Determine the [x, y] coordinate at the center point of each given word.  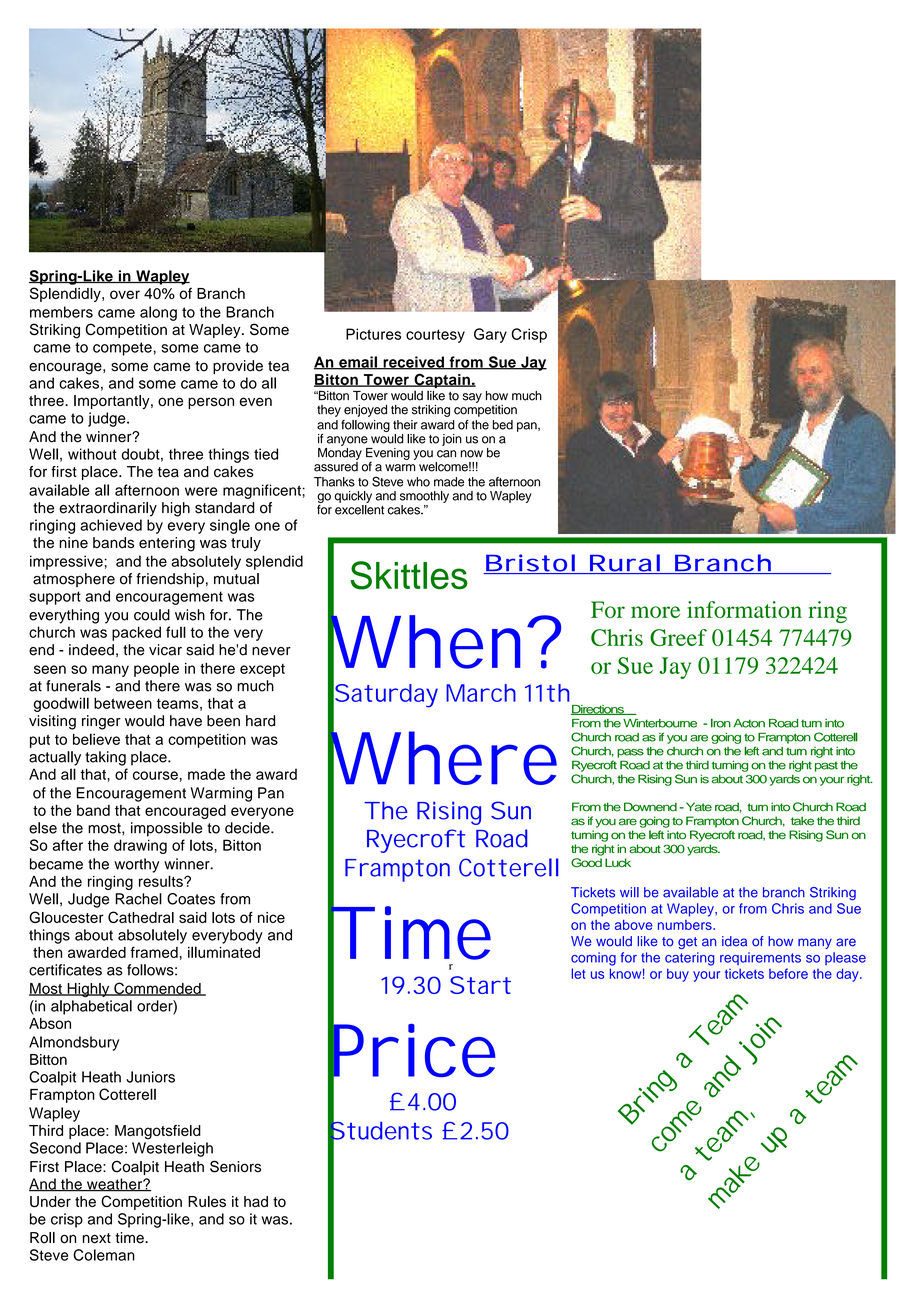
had [256, 1201]
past [826, 766]
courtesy [435, 336]
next [97, 1238]
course [155, 775]
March [481, 693]
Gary [490, 335]
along [158, 313]
